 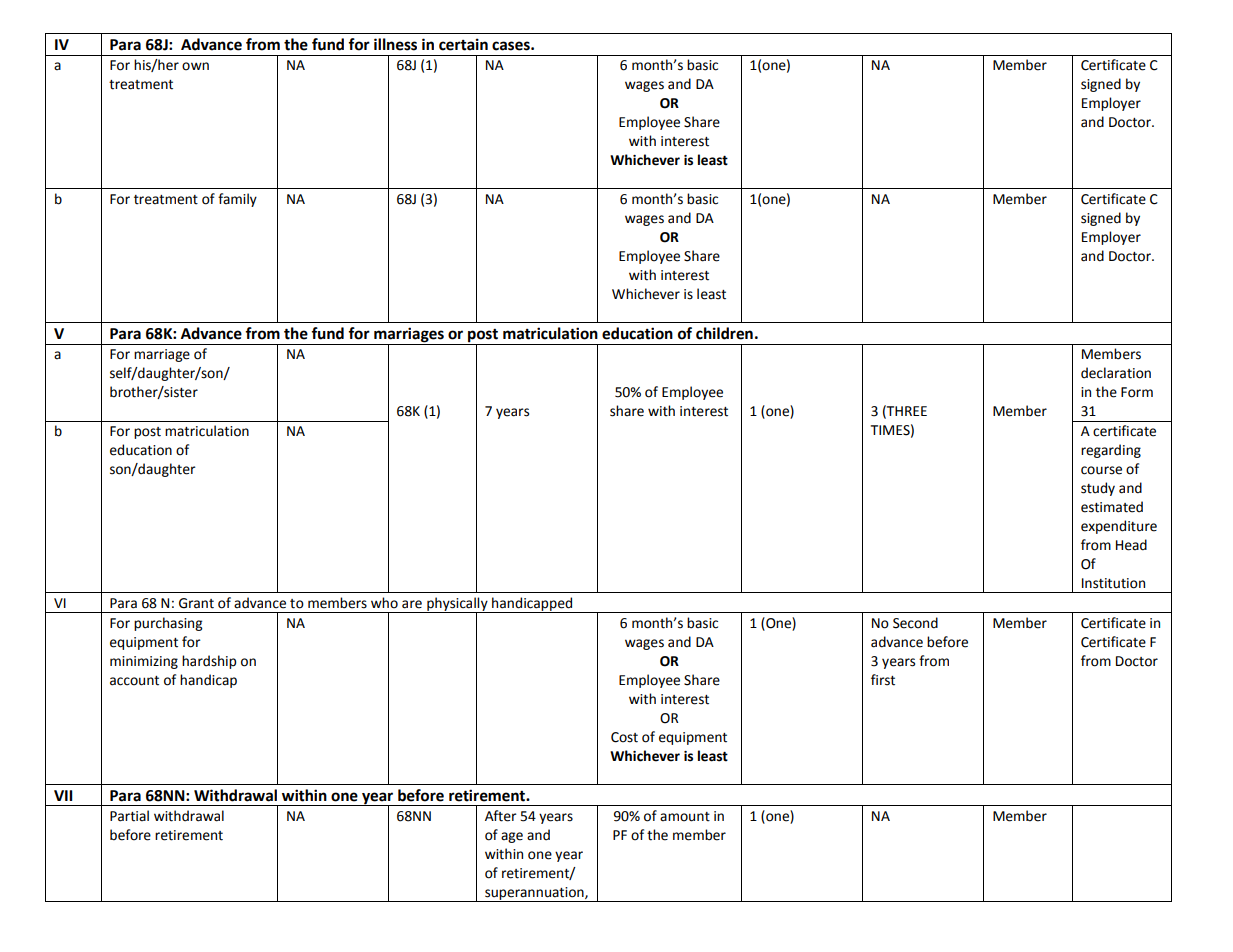 I want to click on children, so click(x=724, y=333).
